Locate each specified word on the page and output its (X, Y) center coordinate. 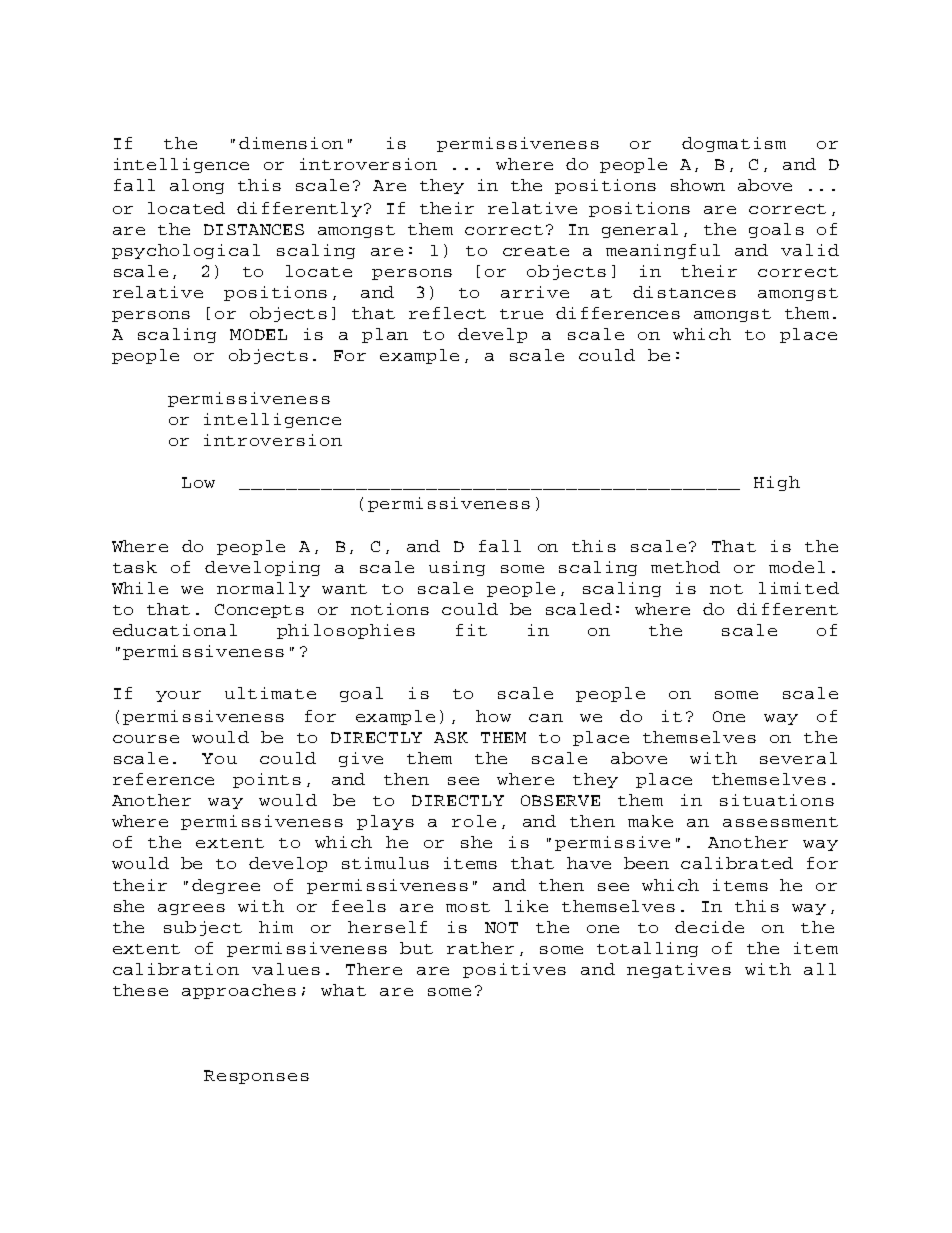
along (197, 186)
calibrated (737, 863)
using (457, 568)
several (798, 758)
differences (618, 313)
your (178, 696)
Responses (256, 1077)
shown (698, 185)
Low (198, 482)
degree (226, 886)
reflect (447, 313)
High (777, 483)
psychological (186, 251)
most (468, 907)
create (536, 251)
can (546, 718)
